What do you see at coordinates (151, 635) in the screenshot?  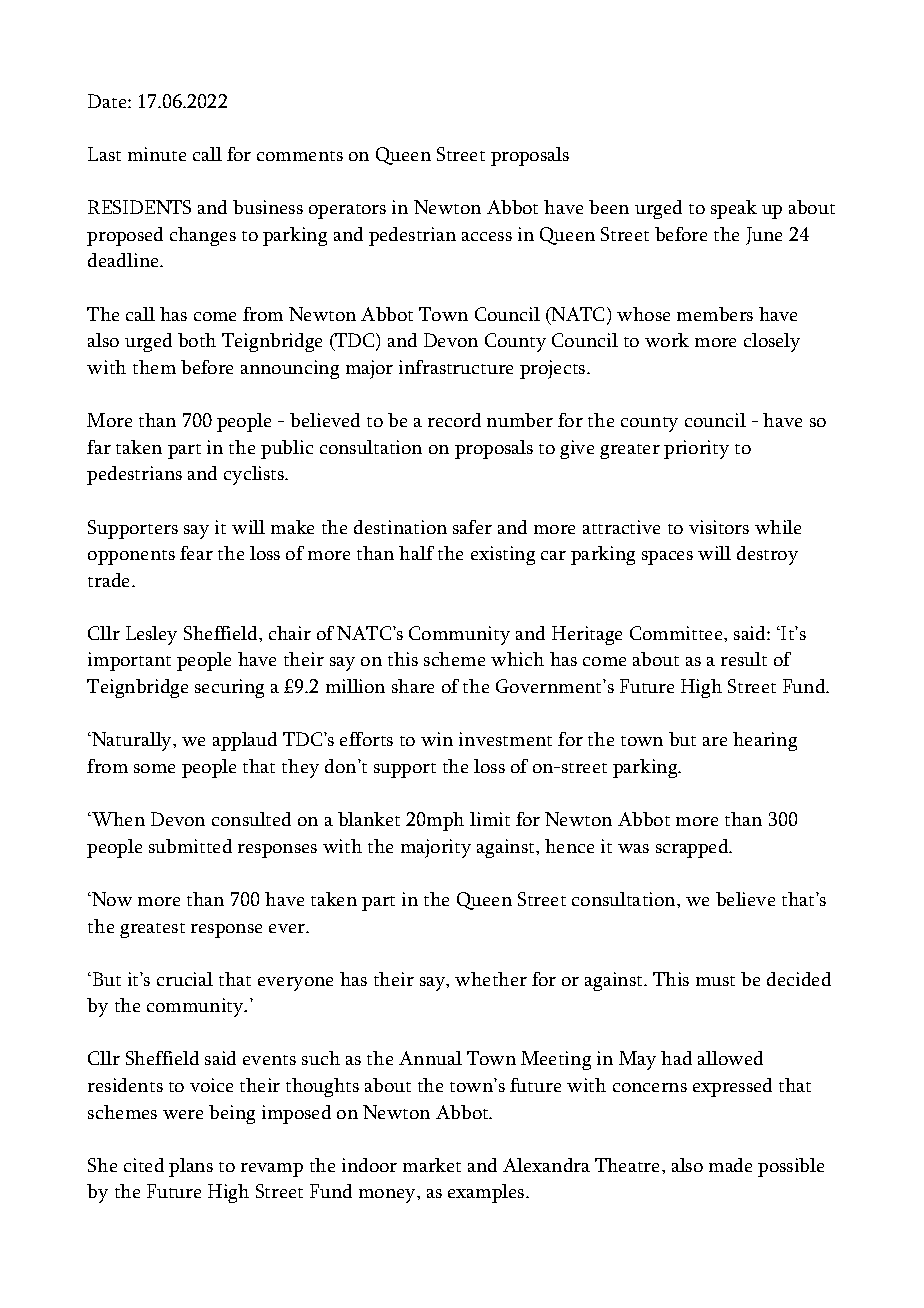 I see `Lesley` at bounding box center [151, 635].
